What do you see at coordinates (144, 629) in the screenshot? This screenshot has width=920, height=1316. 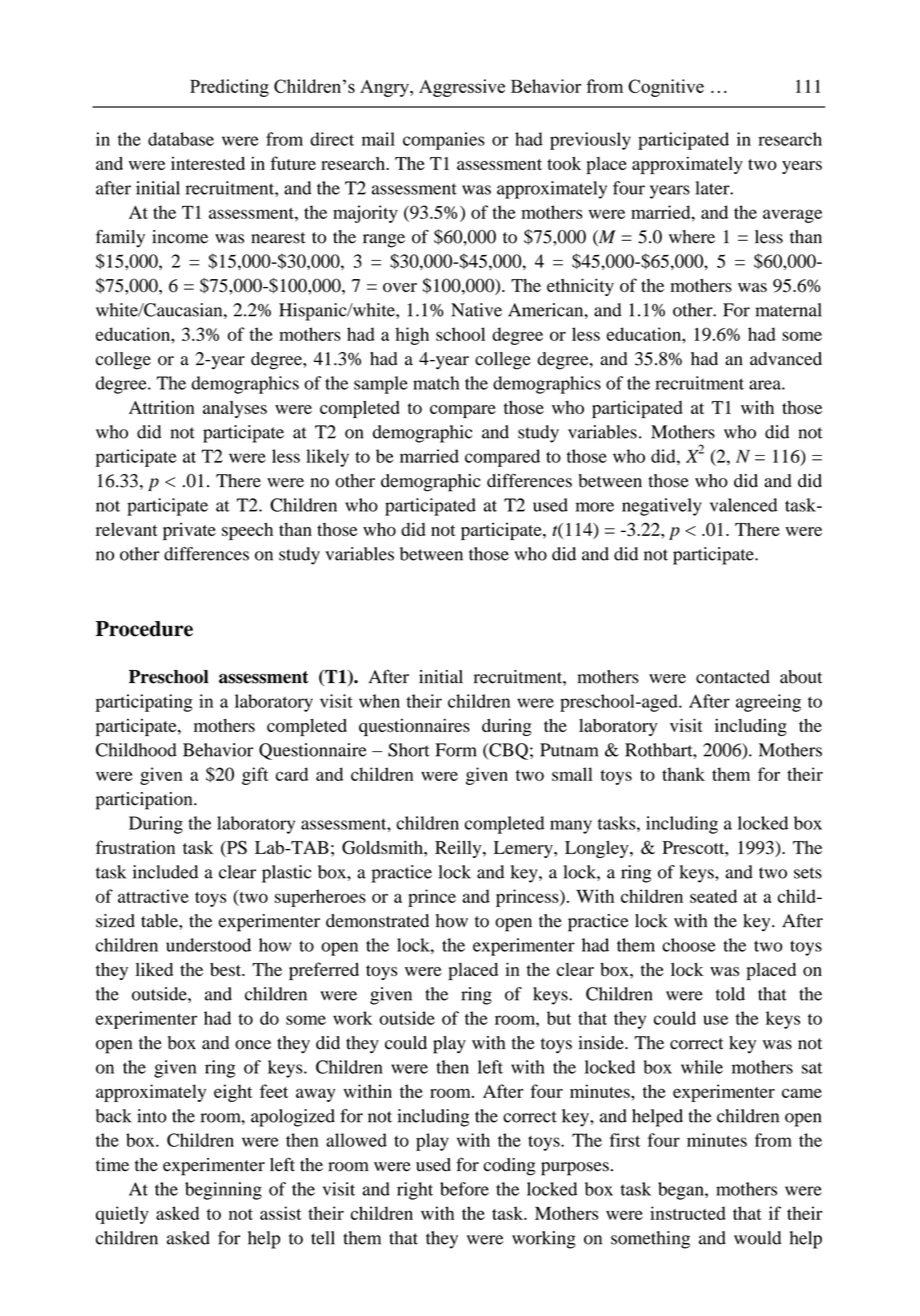 I see `Procedure` at bounding box center [144, 629].
